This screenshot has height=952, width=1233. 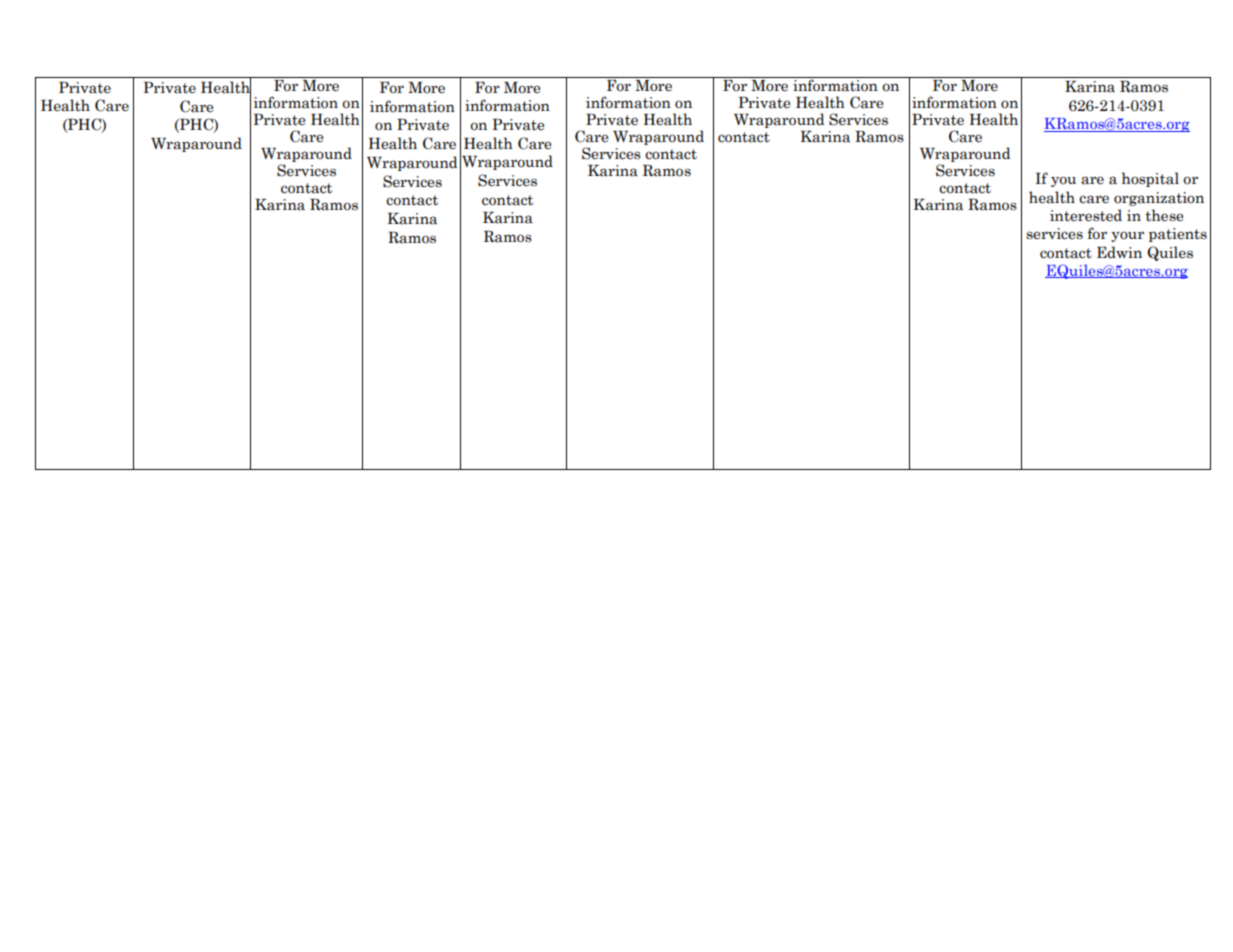 I want to click on your, so click(x=1127, y=236).
